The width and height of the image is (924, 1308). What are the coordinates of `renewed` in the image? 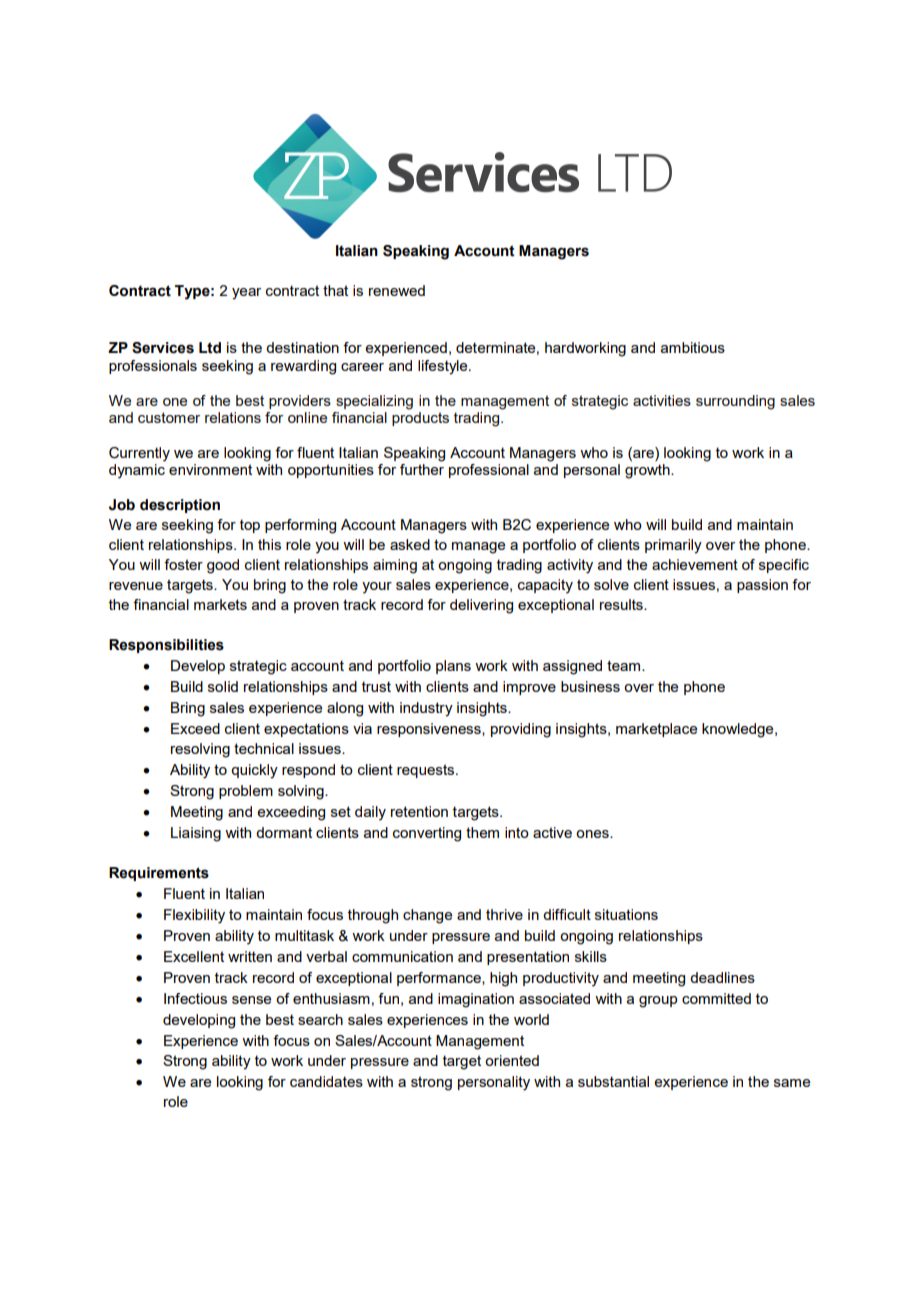 It's located at (397, 290).
